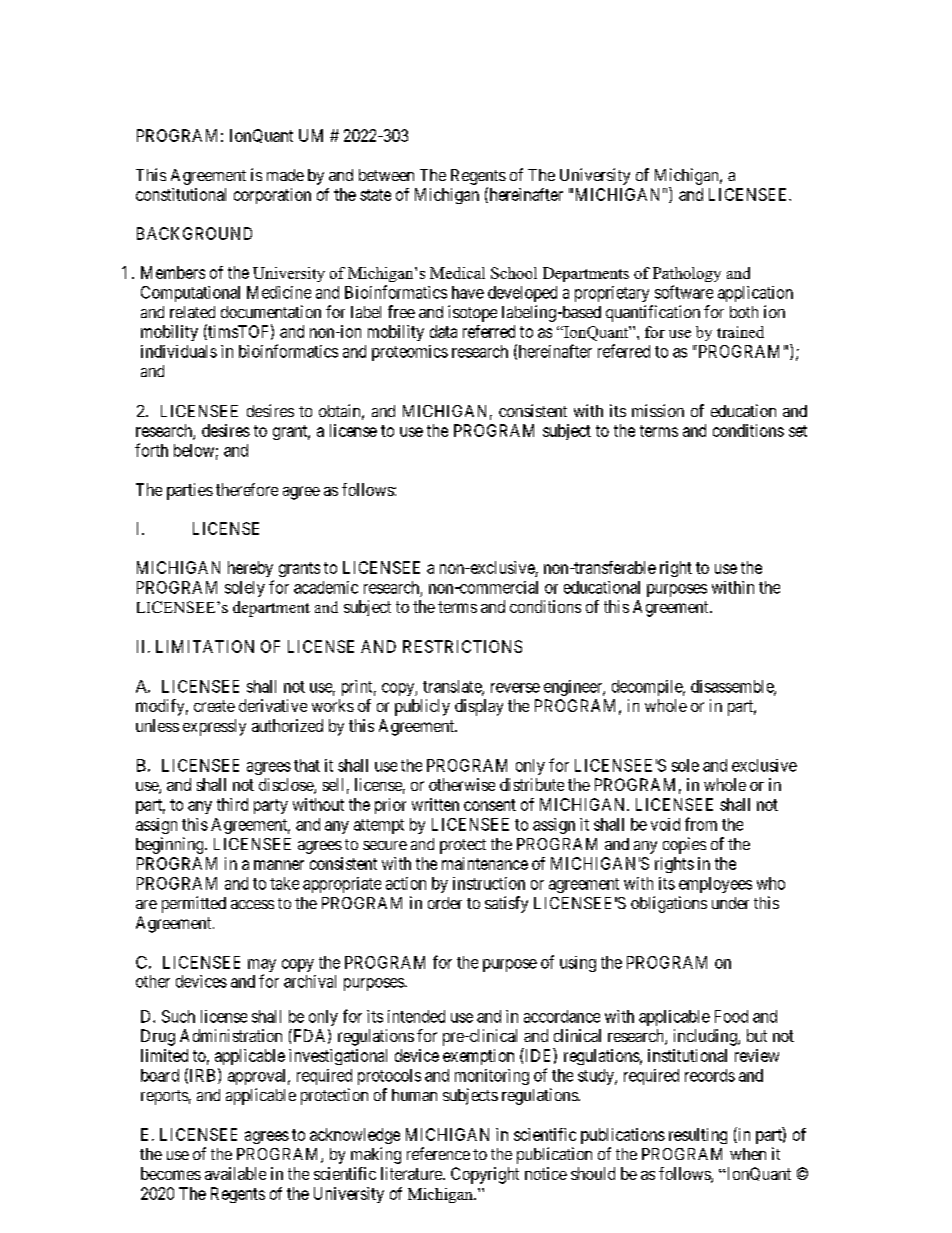  I want to click on reference, so click(438, 1153).
